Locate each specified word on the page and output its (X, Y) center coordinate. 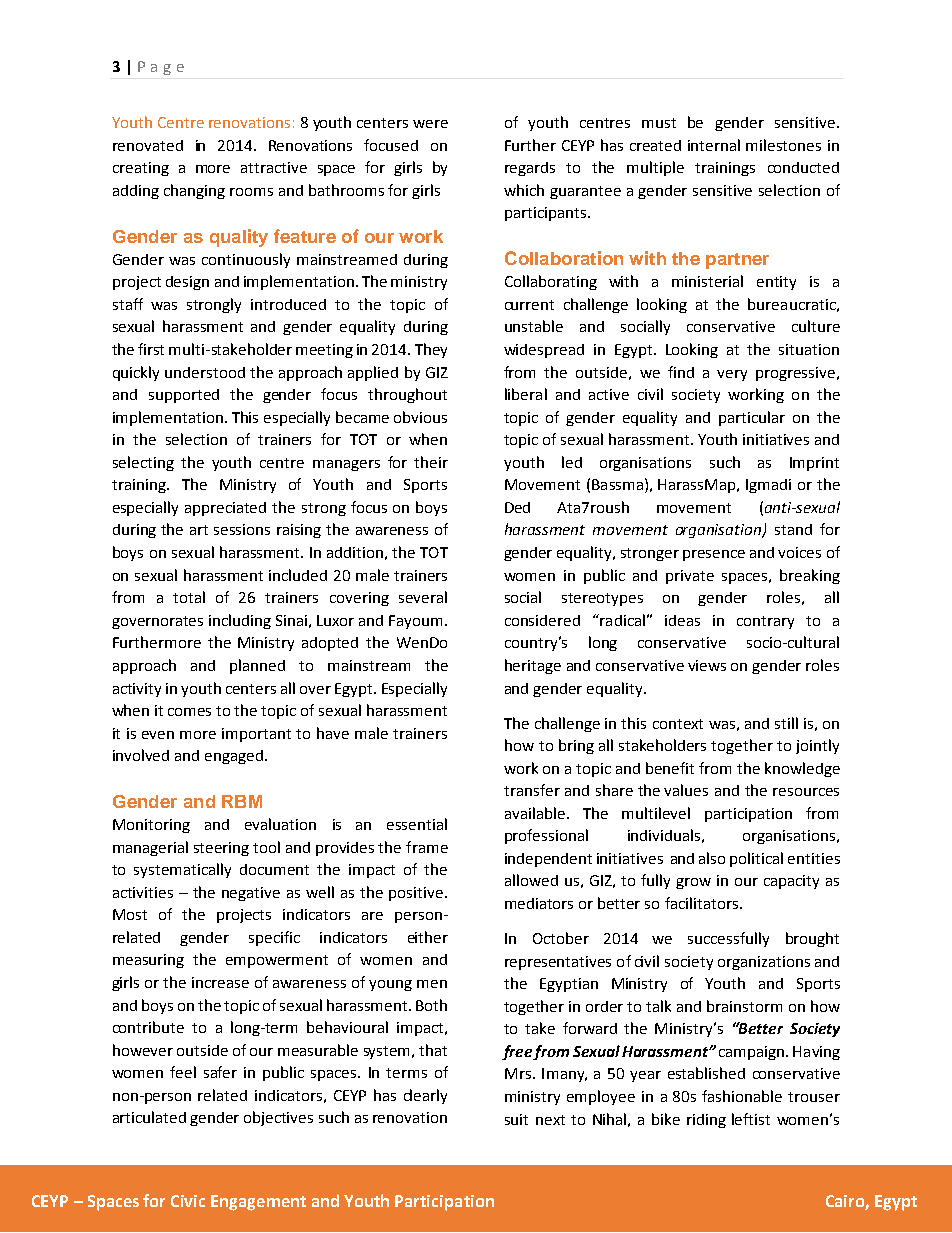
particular (752, 418)
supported (184, 396)
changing (194, 191)
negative (251, 894)
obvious (420, 417)
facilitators (701, 903)
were (430, 124)
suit (516, 1119)
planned (257, 666)
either (428, 937)
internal (714, 145)
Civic (188, 1201)
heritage (533, 666)
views (707, 665)
